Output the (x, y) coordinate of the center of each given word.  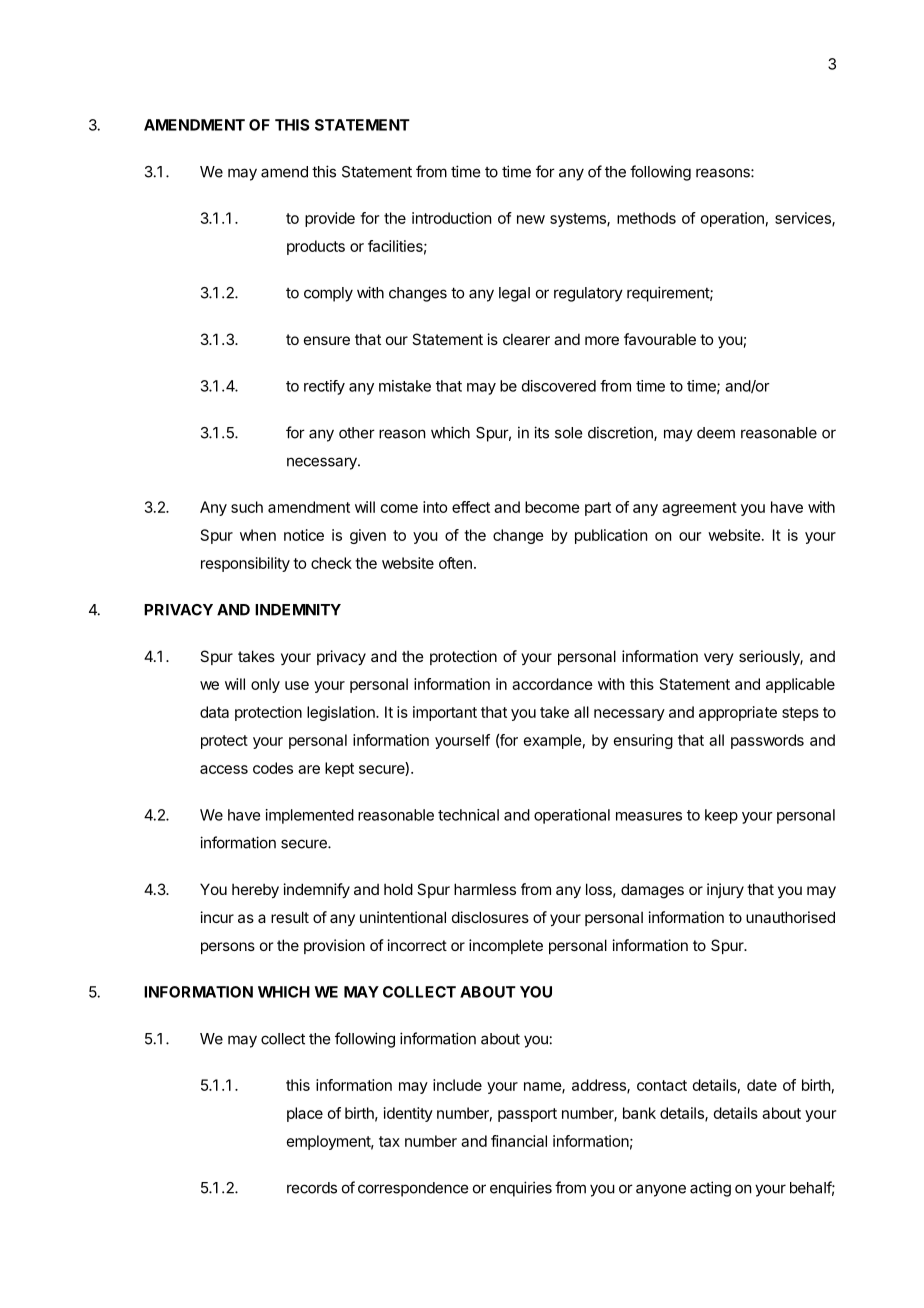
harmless (485, 889)
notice (304, 535)
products (316, 247)
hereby (255, 890)
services (804, 219)
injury (725, 890)
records (312, 1188)
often (455, 563)
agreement (699, 509)
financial (519, 1141)
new (531, 219)
